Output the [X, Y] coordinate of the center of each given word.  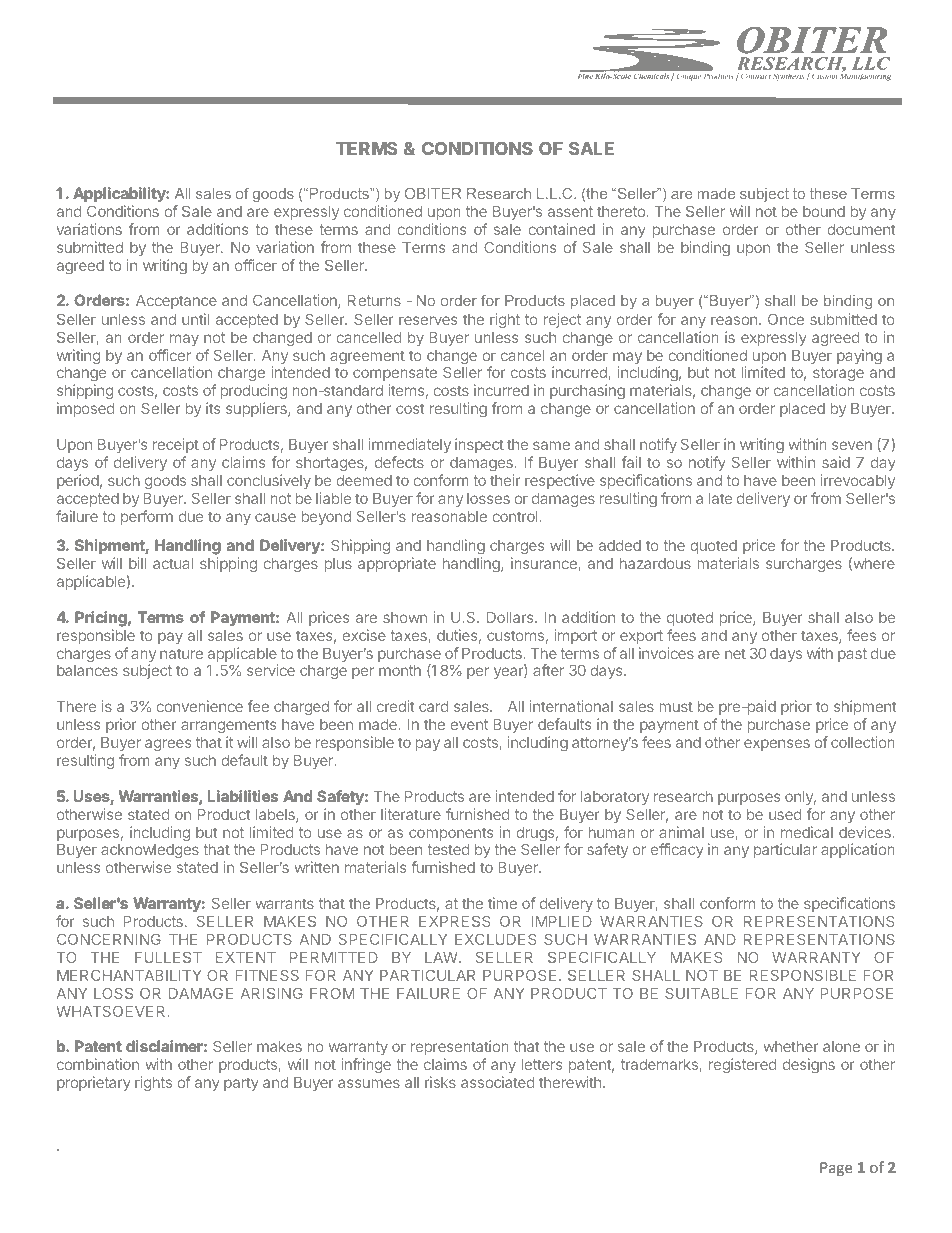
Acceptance [176, 302]
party [241, 1084]
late [720, 498]
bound [824, 211]
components [451, 834]
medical [807, 832]
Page [836, 1169]
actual [173, 563]
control [514, 516]
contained [561, 229]
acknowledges [150, 853]
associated [497, 1082]
